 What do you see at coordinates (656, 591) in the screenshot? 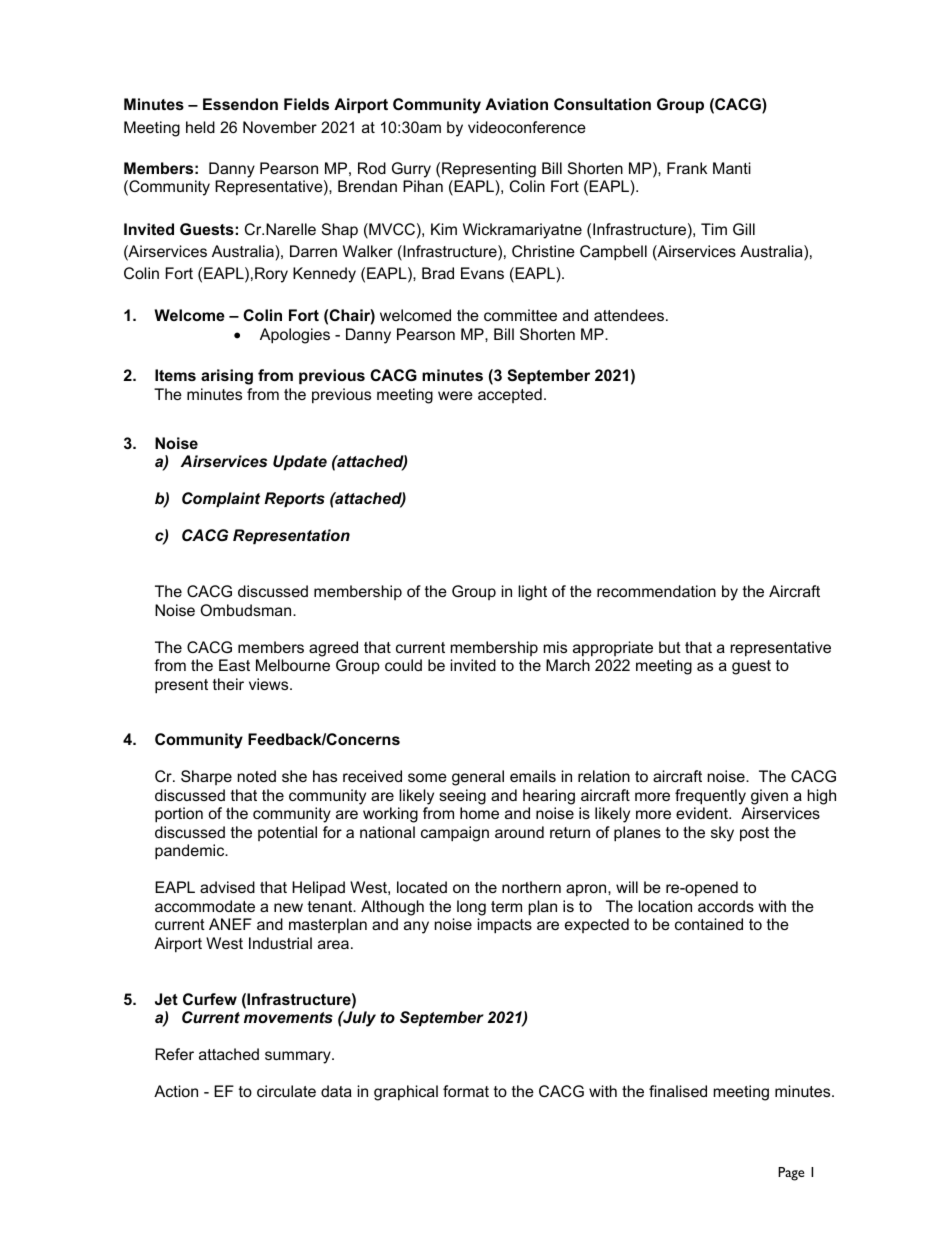
I see `recommendation` at bounding box center [656, 591].
